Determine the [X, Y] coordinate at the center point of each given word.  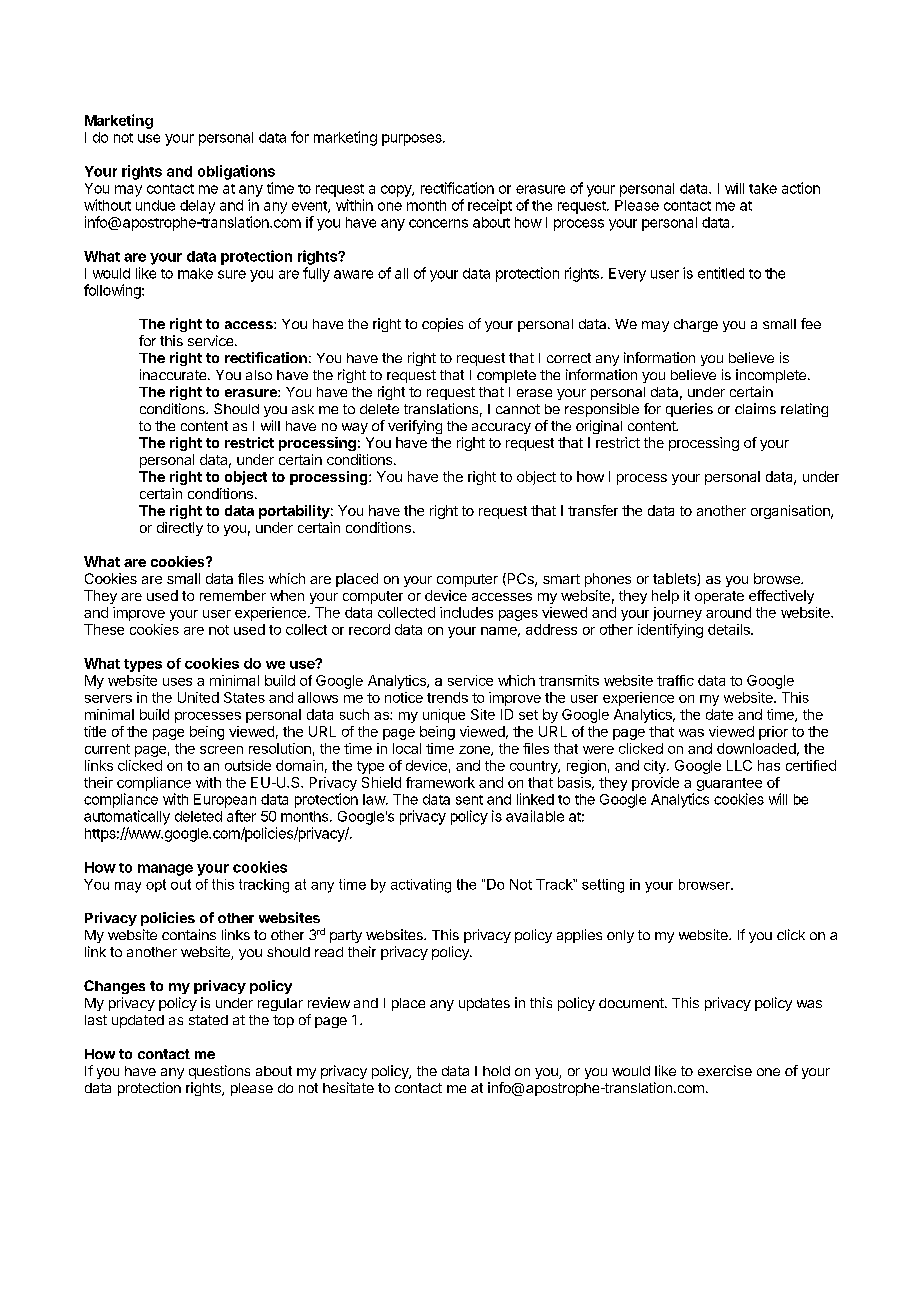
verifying [415, 427]
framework [440, 782]
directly [180, 529]
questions [219, 1072]
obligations [236, 172]
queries [689, 410]
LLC [739, 765]
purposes [413, 140]
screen [221, 750]
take [763, 188]
